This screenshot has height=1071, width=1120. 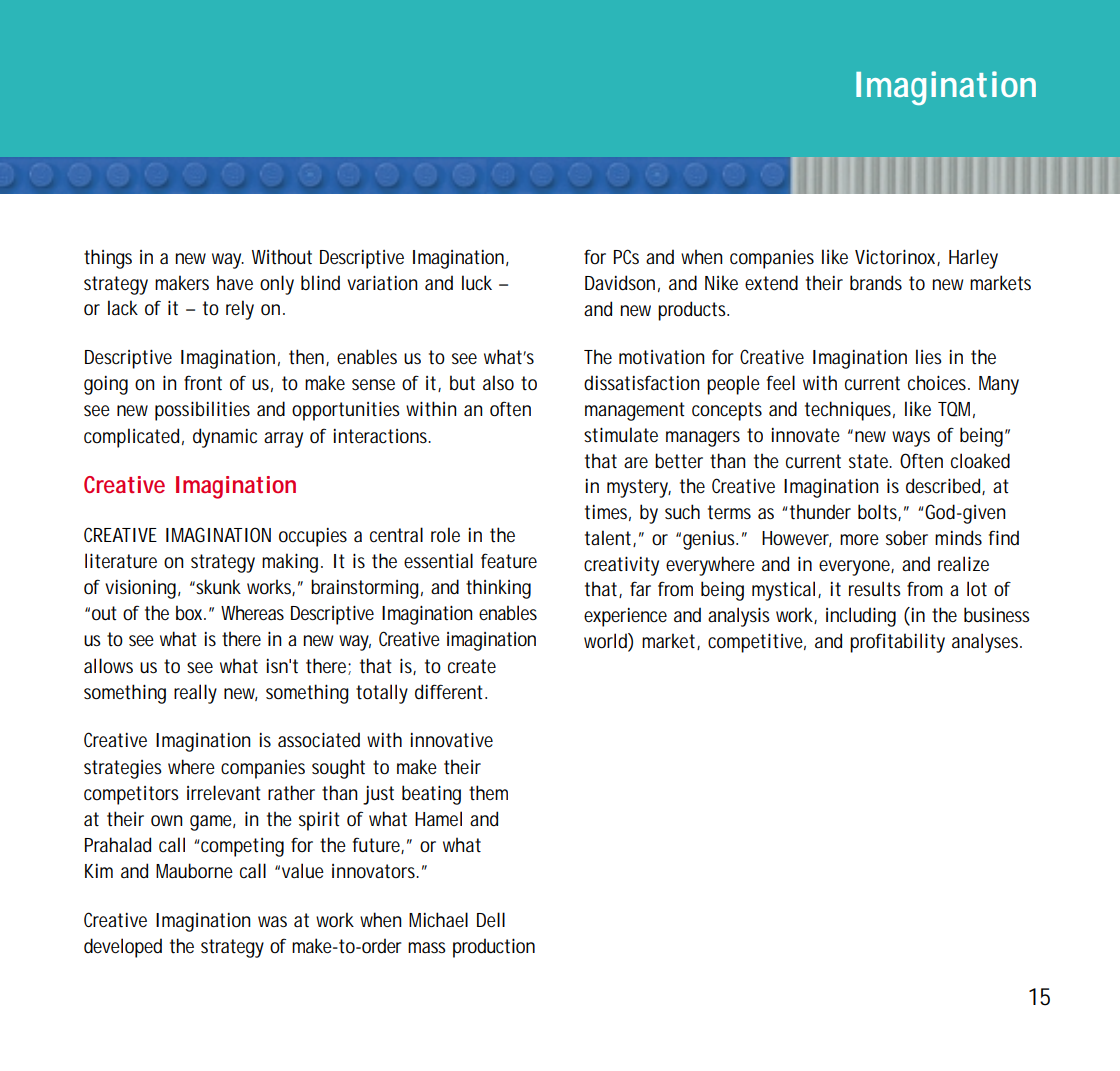 What do you see at coordinates (225, 438) in the screenshot?
I see `dynamic` at bounding box center [225, 438].
